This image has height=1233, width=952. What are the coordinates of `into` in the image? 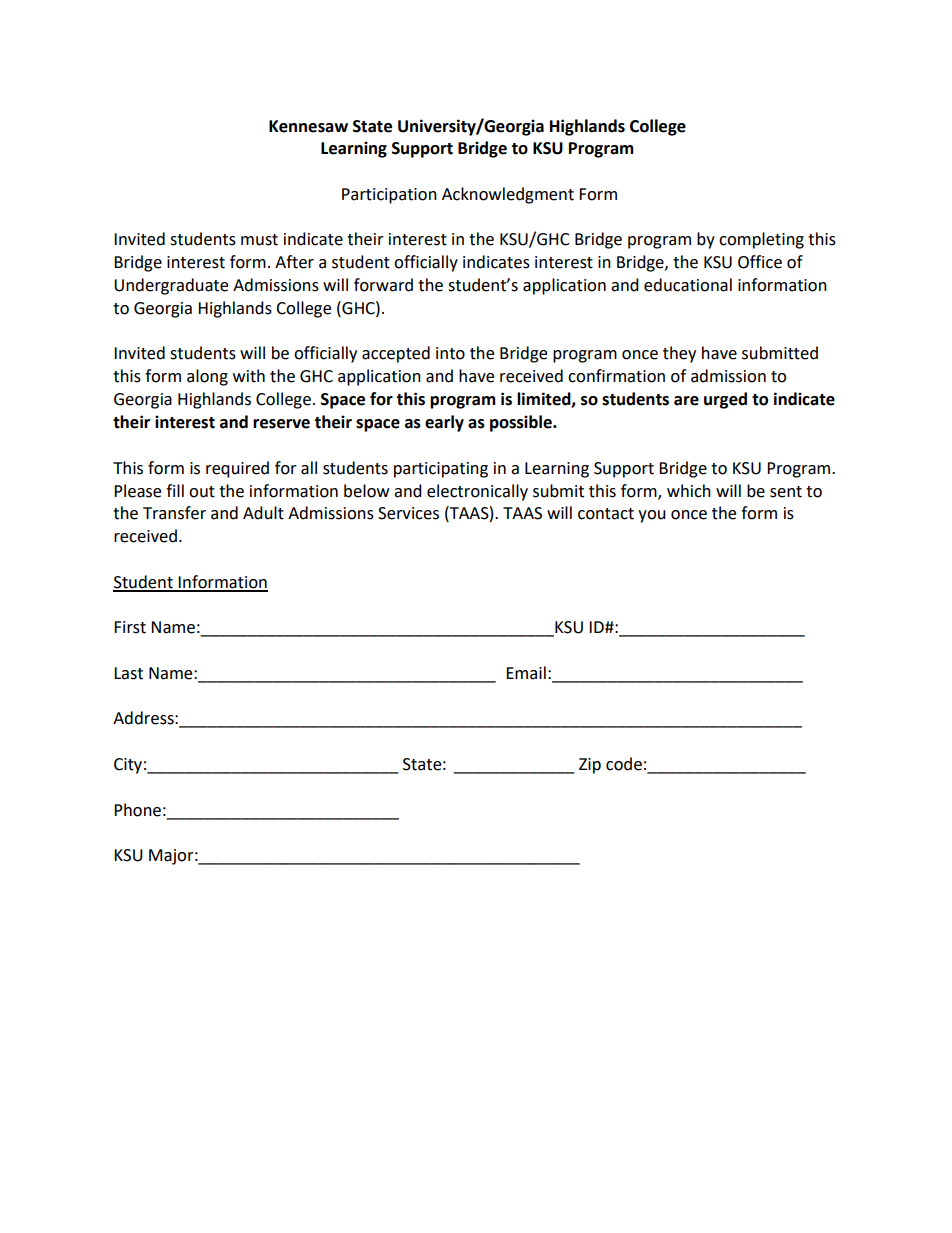 It's located at (450, 353).
